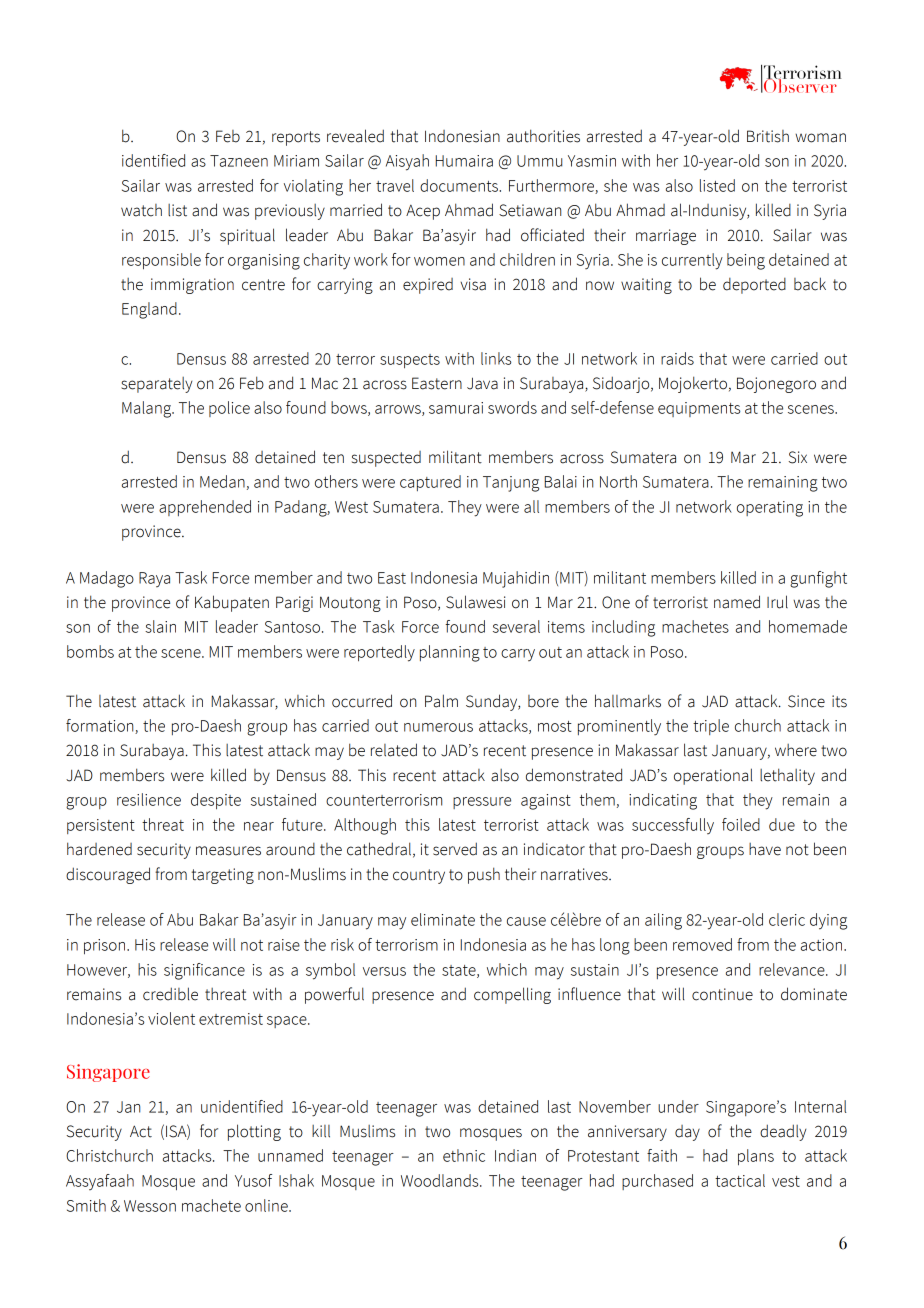 The height and width of the screenshot is (1308, 924). What do you see at coordinates (740, 1180) in the screenshot?
I see `tactical` at bounding box center [740, 1180].
